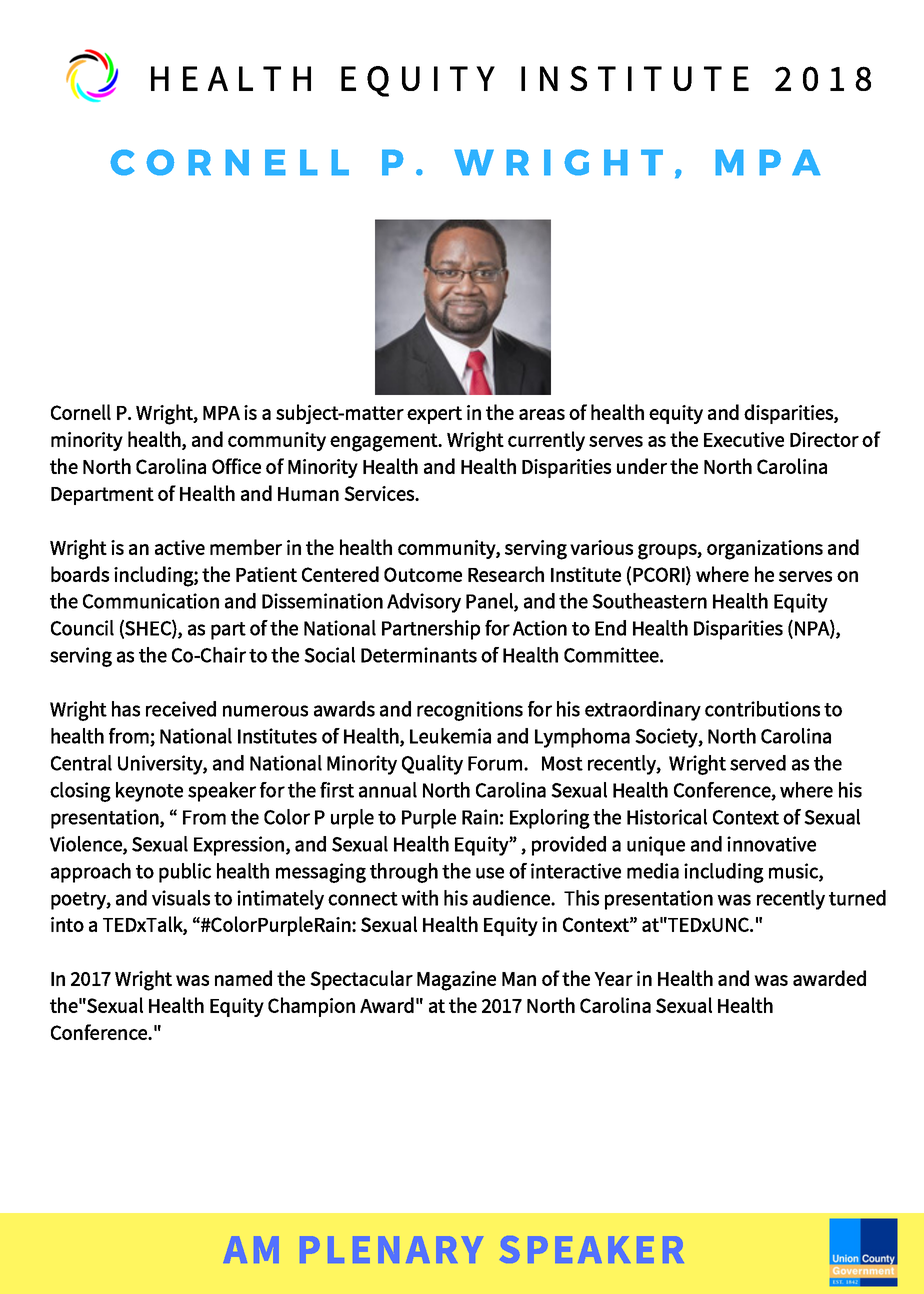 The image size is (924, 1294). I want to click on use, so click(490, 873).
